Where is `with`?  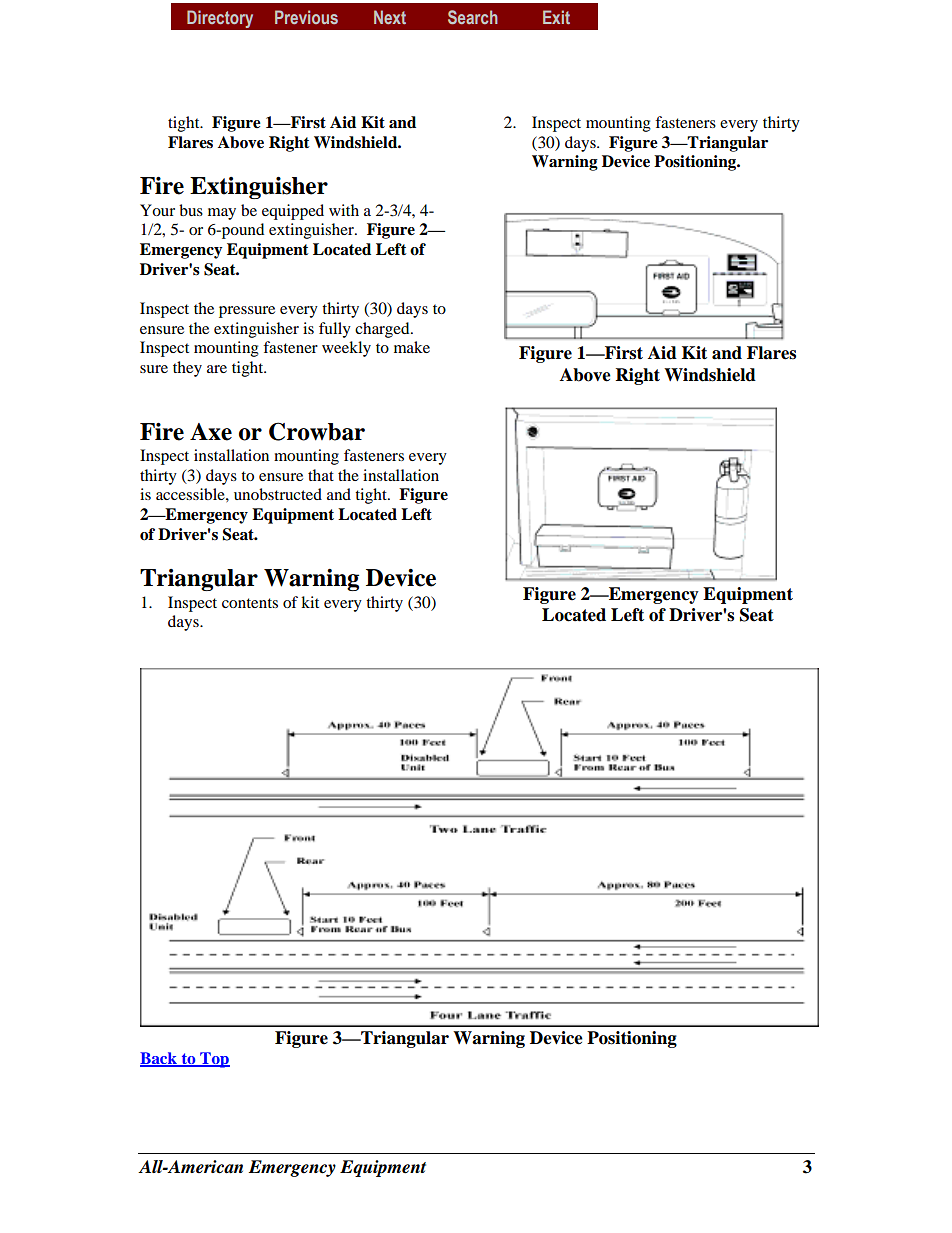
with is located at coordinates (344, 210).
